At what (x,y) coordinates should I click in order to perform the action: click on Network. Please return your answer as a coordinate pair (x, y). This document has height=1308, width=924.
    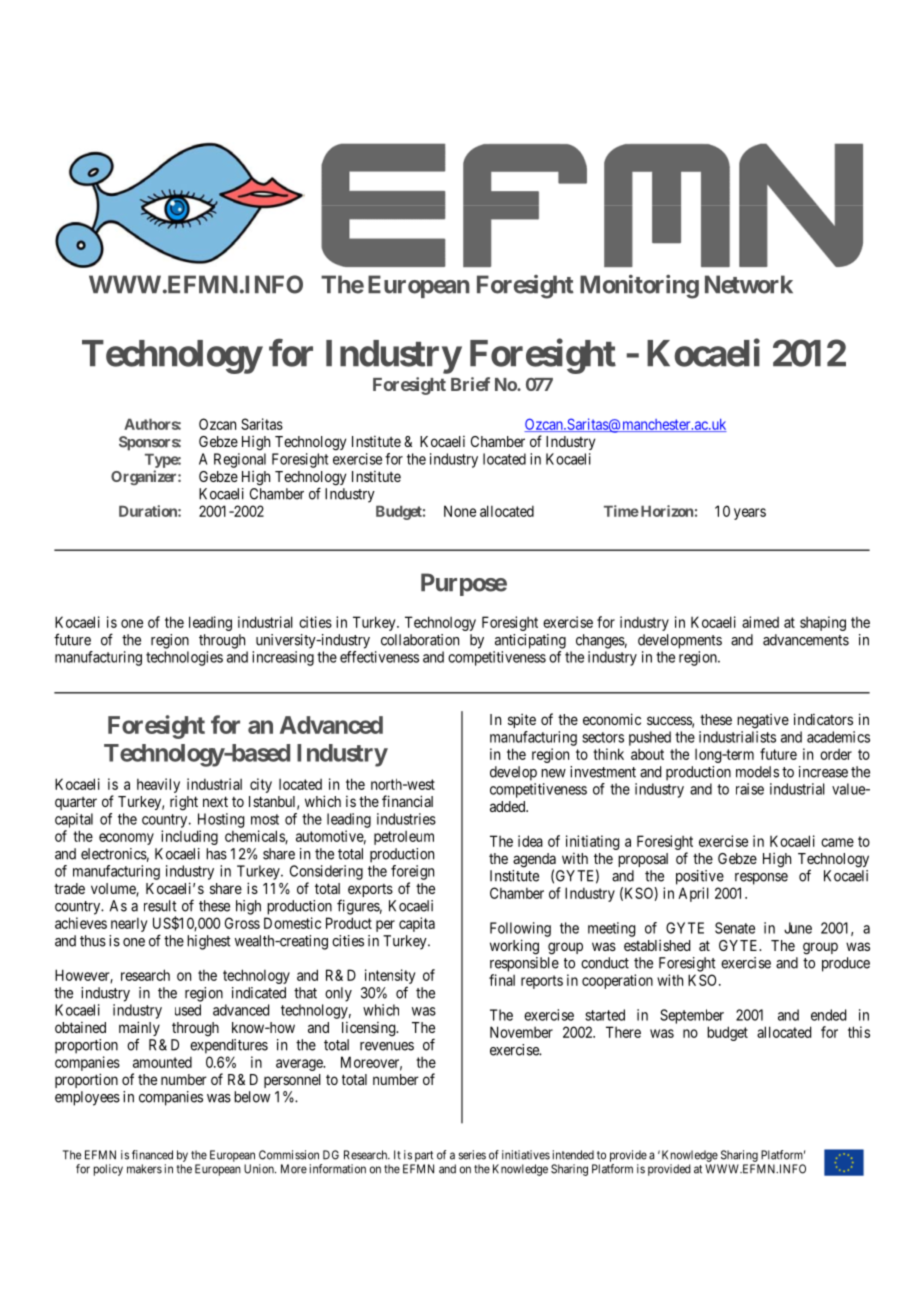
    Looking at the image, I should click on (749, 284).
